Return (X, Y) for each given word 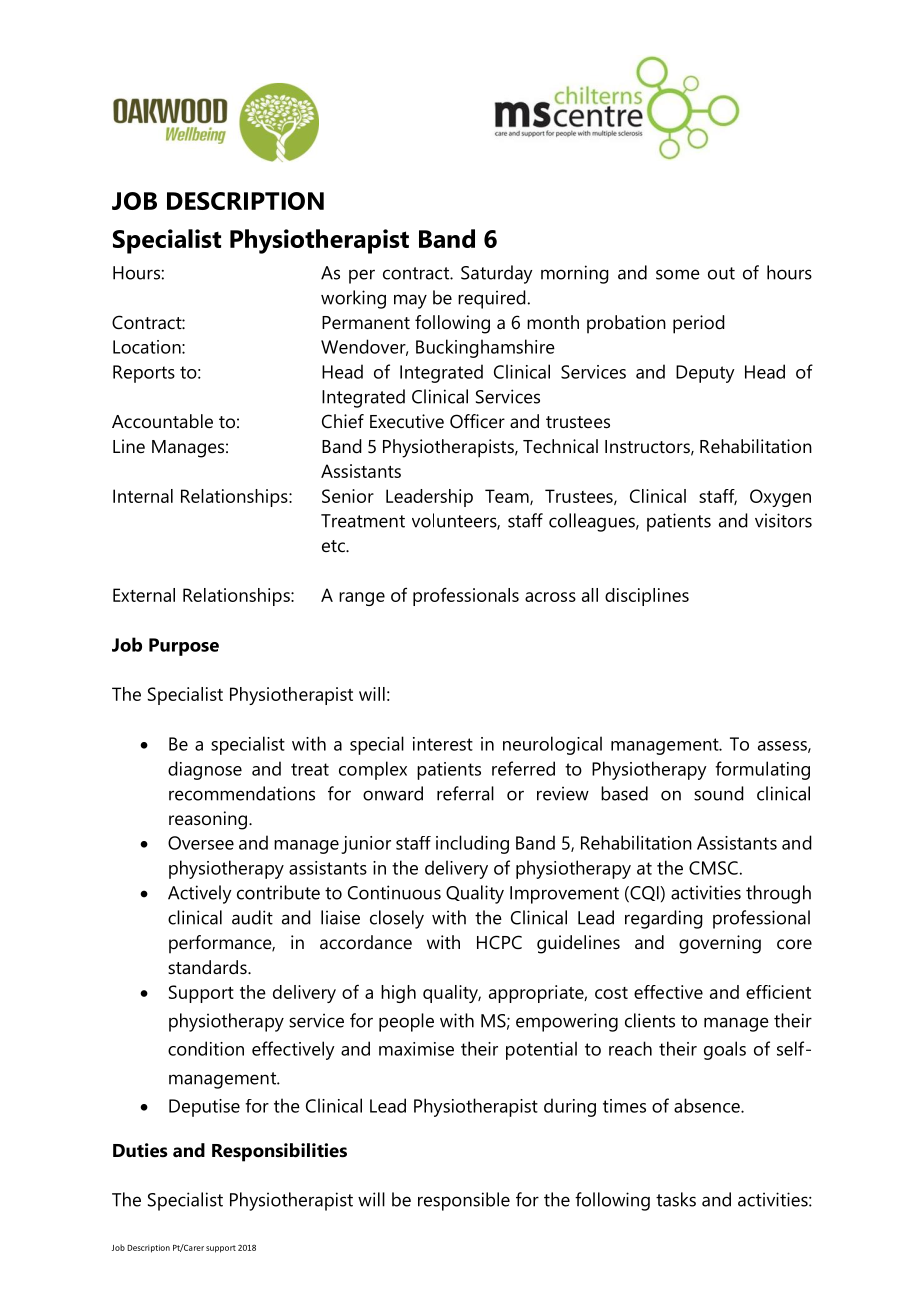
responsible (464, 1201)
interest (443, 744)
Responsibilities (279, 1152)
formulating (762, 770)
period (699, 324)
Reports (144, 374)
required (492, 299)
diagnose (205, 770)
